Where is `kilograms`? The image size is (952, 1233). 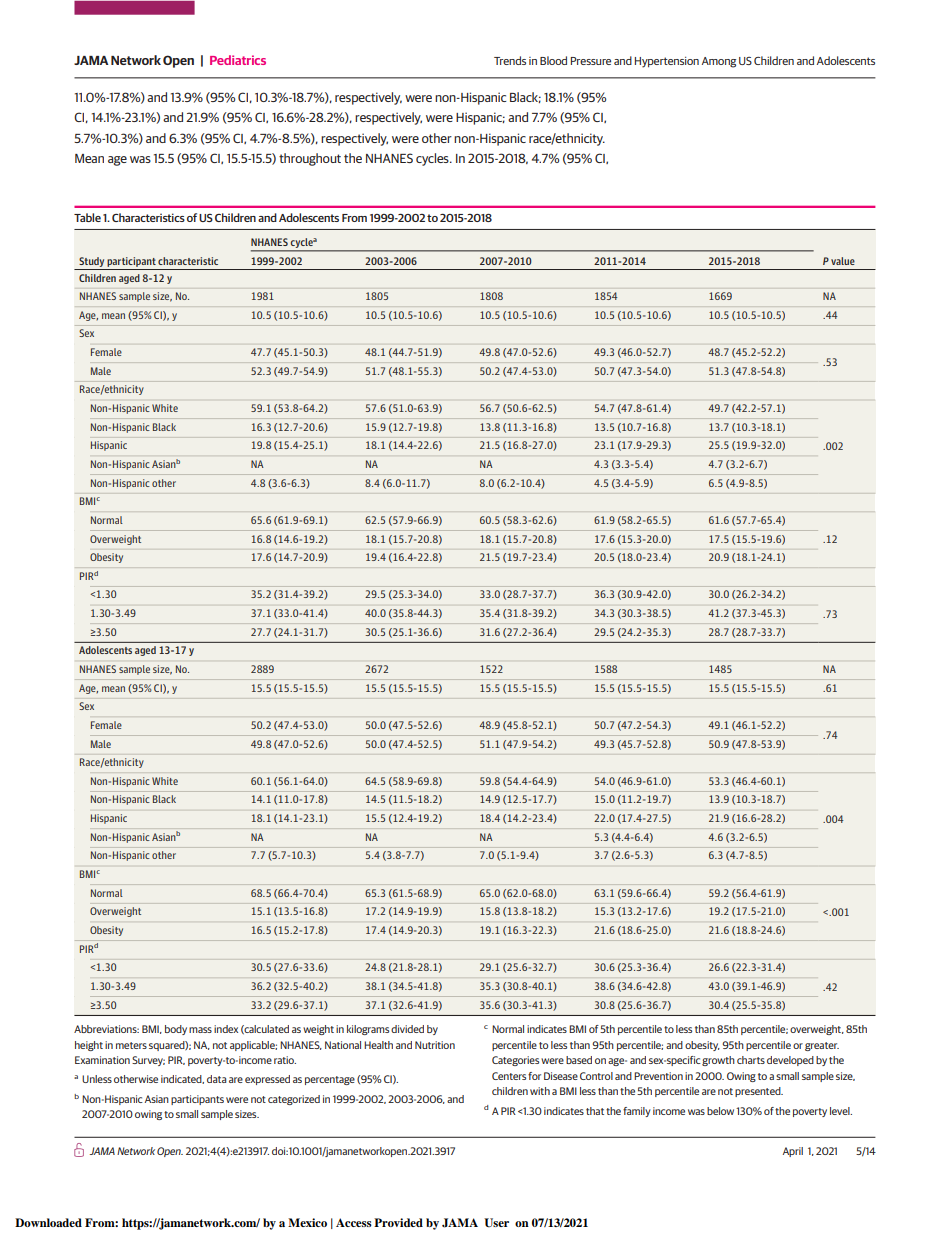
kilograms is located at coordinates (368, 1030).
